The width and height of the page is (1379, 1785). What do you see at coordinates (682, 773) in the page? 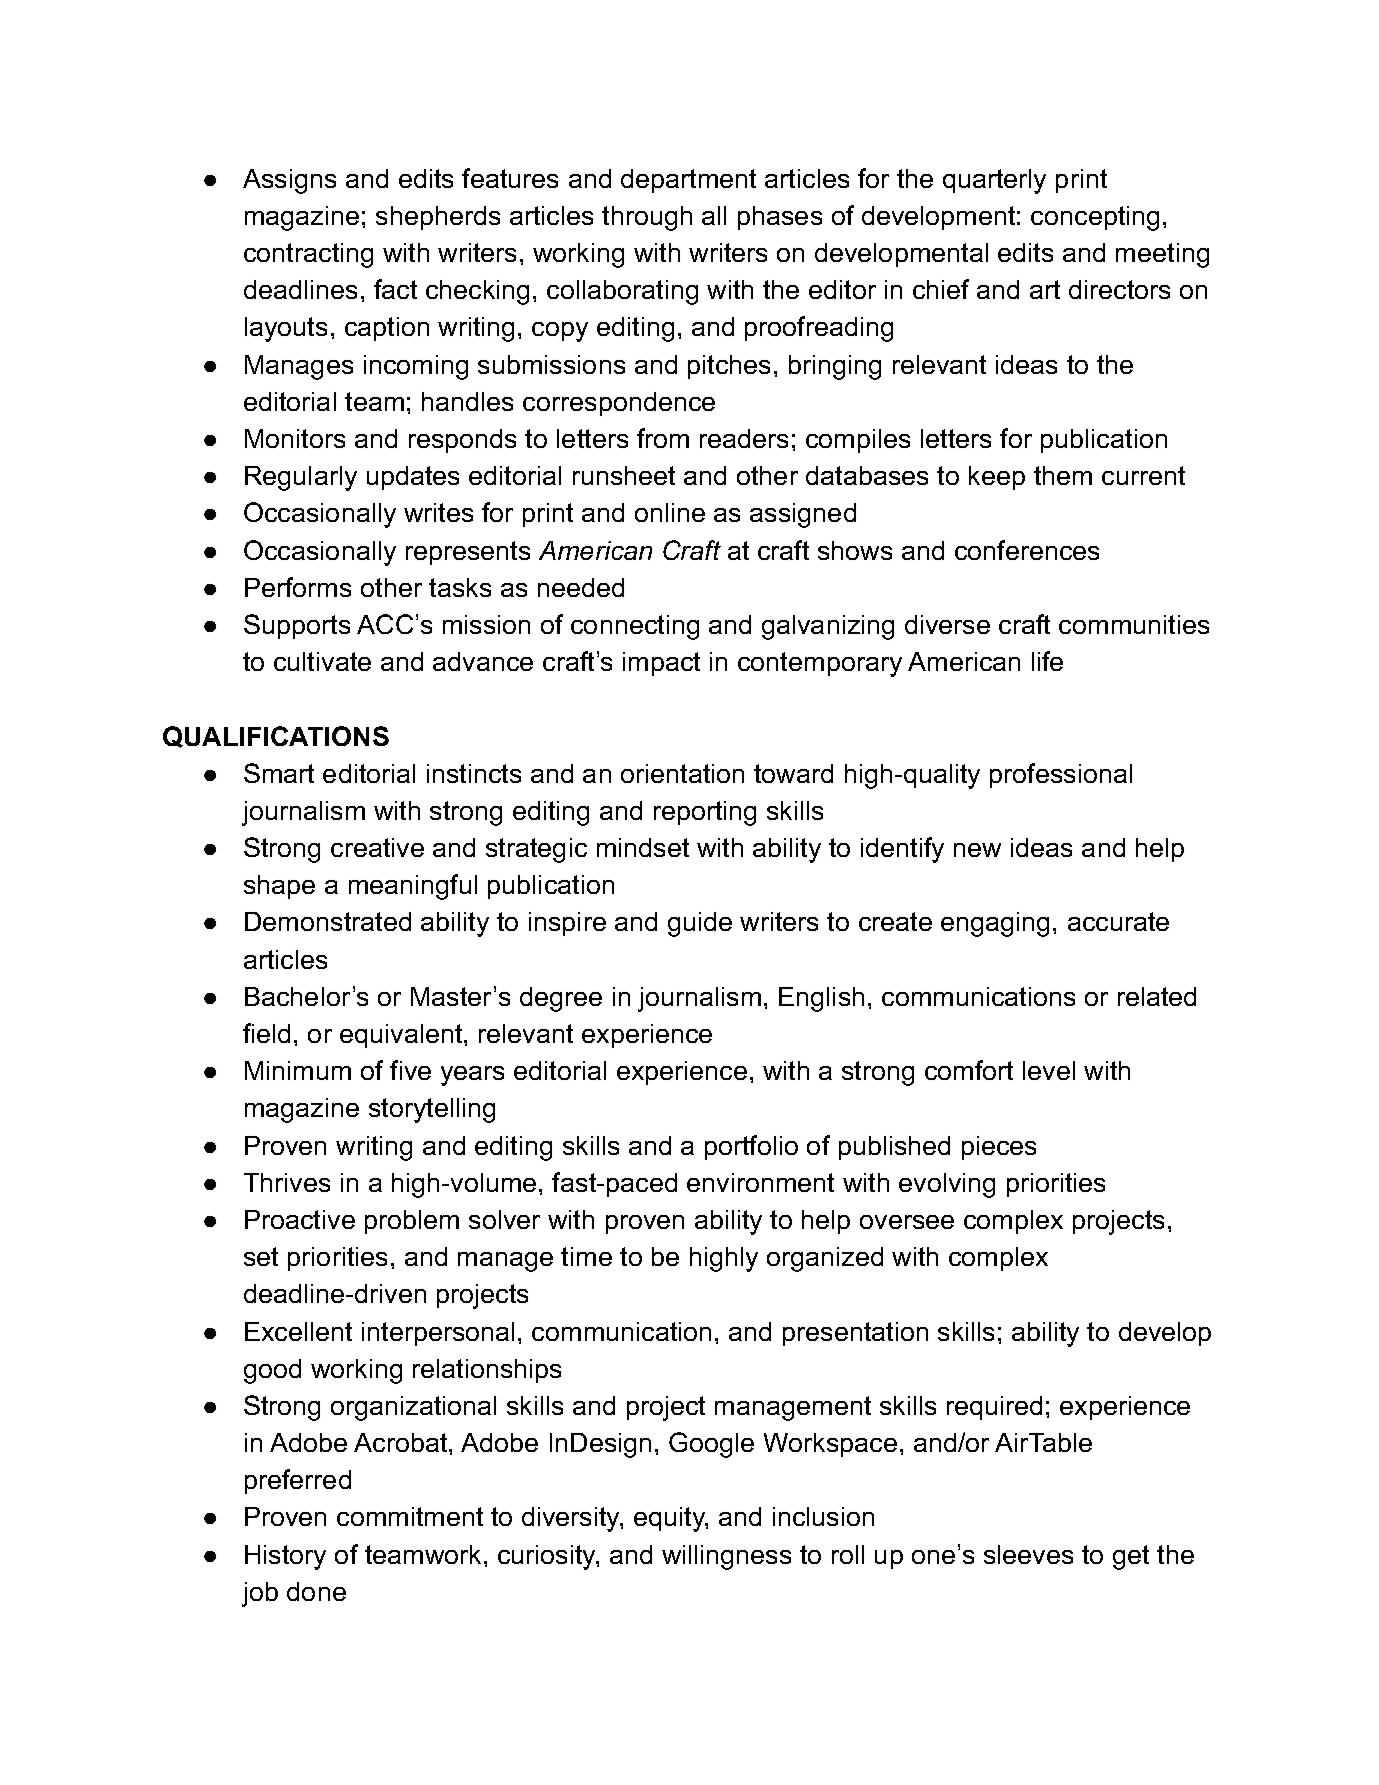
I see `orientation` at bounding box center [682, 773].
